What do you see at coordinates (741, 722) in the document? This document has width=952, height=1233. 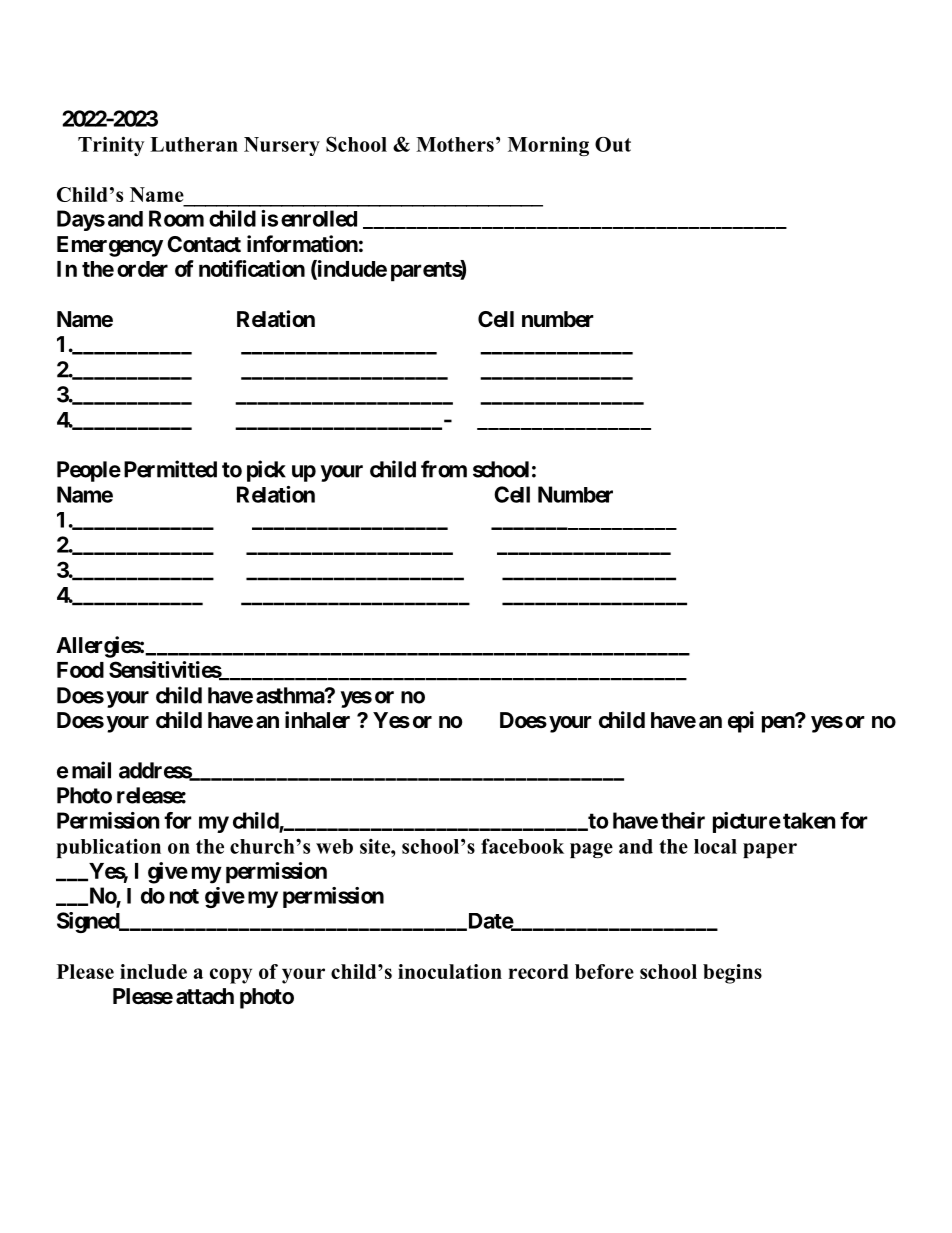 I see `epi` at bounding box center [741, 722].
